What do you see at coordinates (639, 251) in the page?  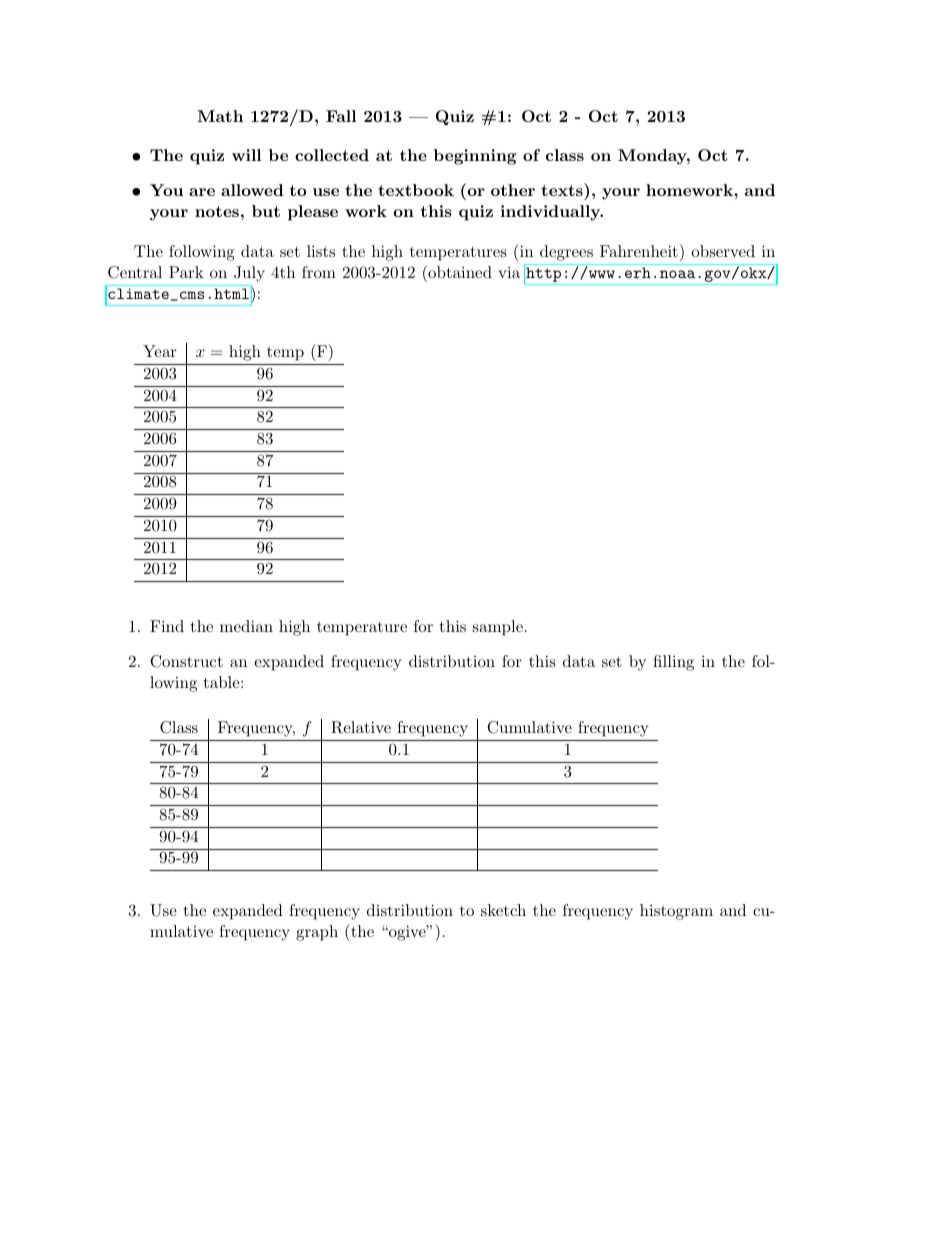 I see `Fahrenheit` at bounding box center [639, 251].
